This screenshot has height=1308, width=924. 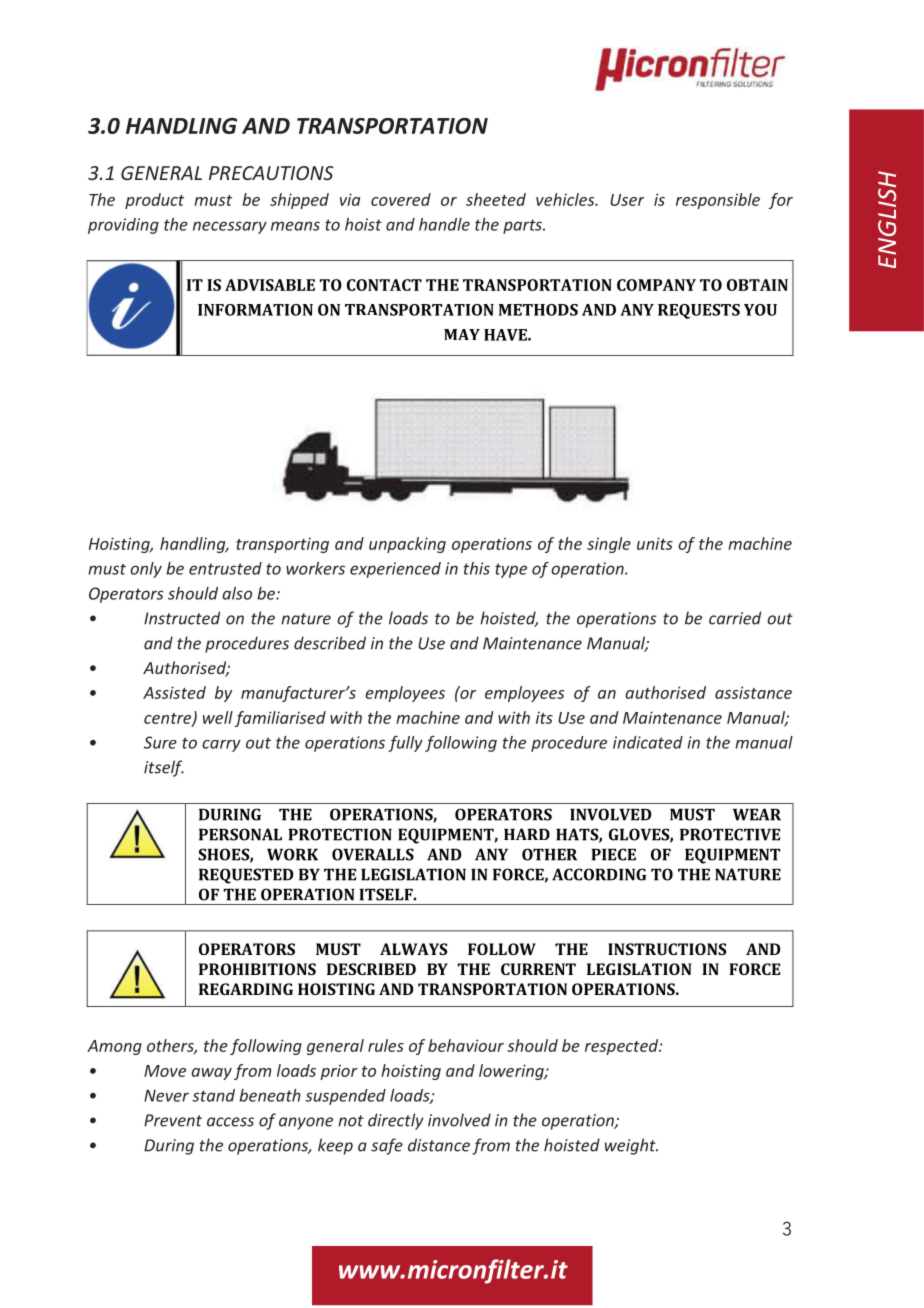 What do you see at coordinates (173, 1120) in the screenshot?
I see `Prevent` at bounding box center [173, 1120].
